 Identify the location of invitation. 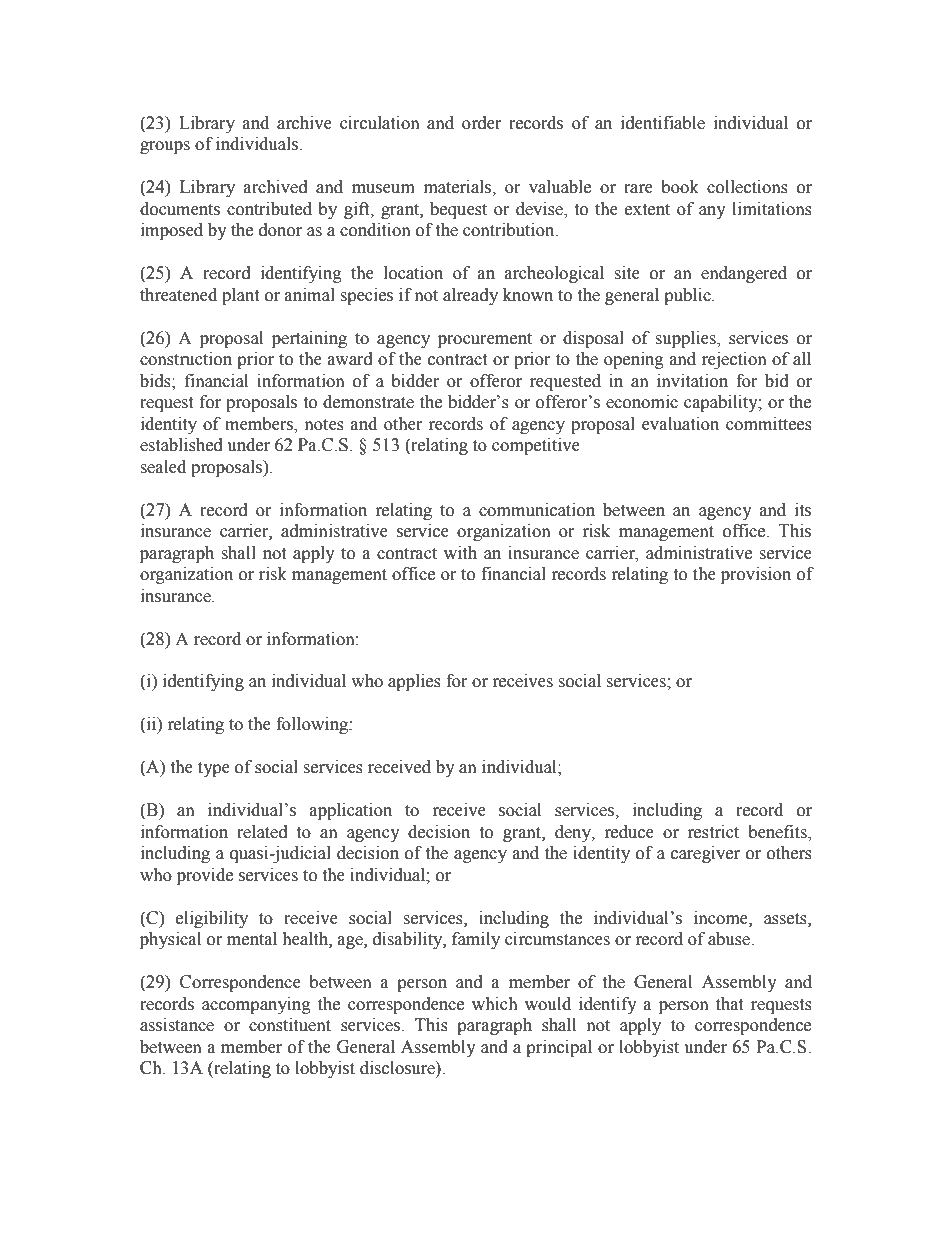
(692, 381).
